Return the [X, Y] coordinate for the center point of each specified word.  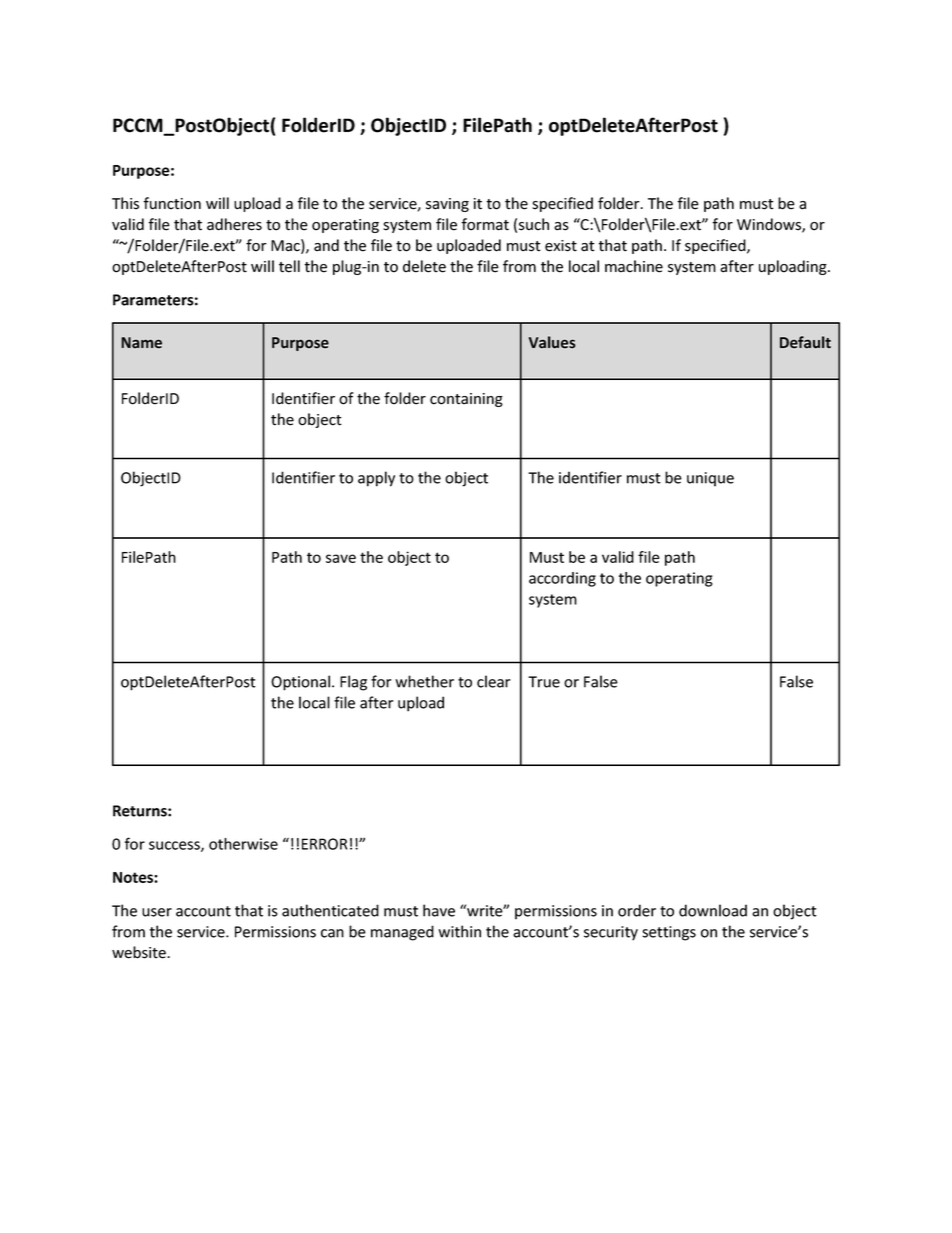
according [562, 579]
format [485, 224]
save [341, 558]
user [157, 912]
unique [710, 479]
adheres [234, 224]
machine [634, 266]
